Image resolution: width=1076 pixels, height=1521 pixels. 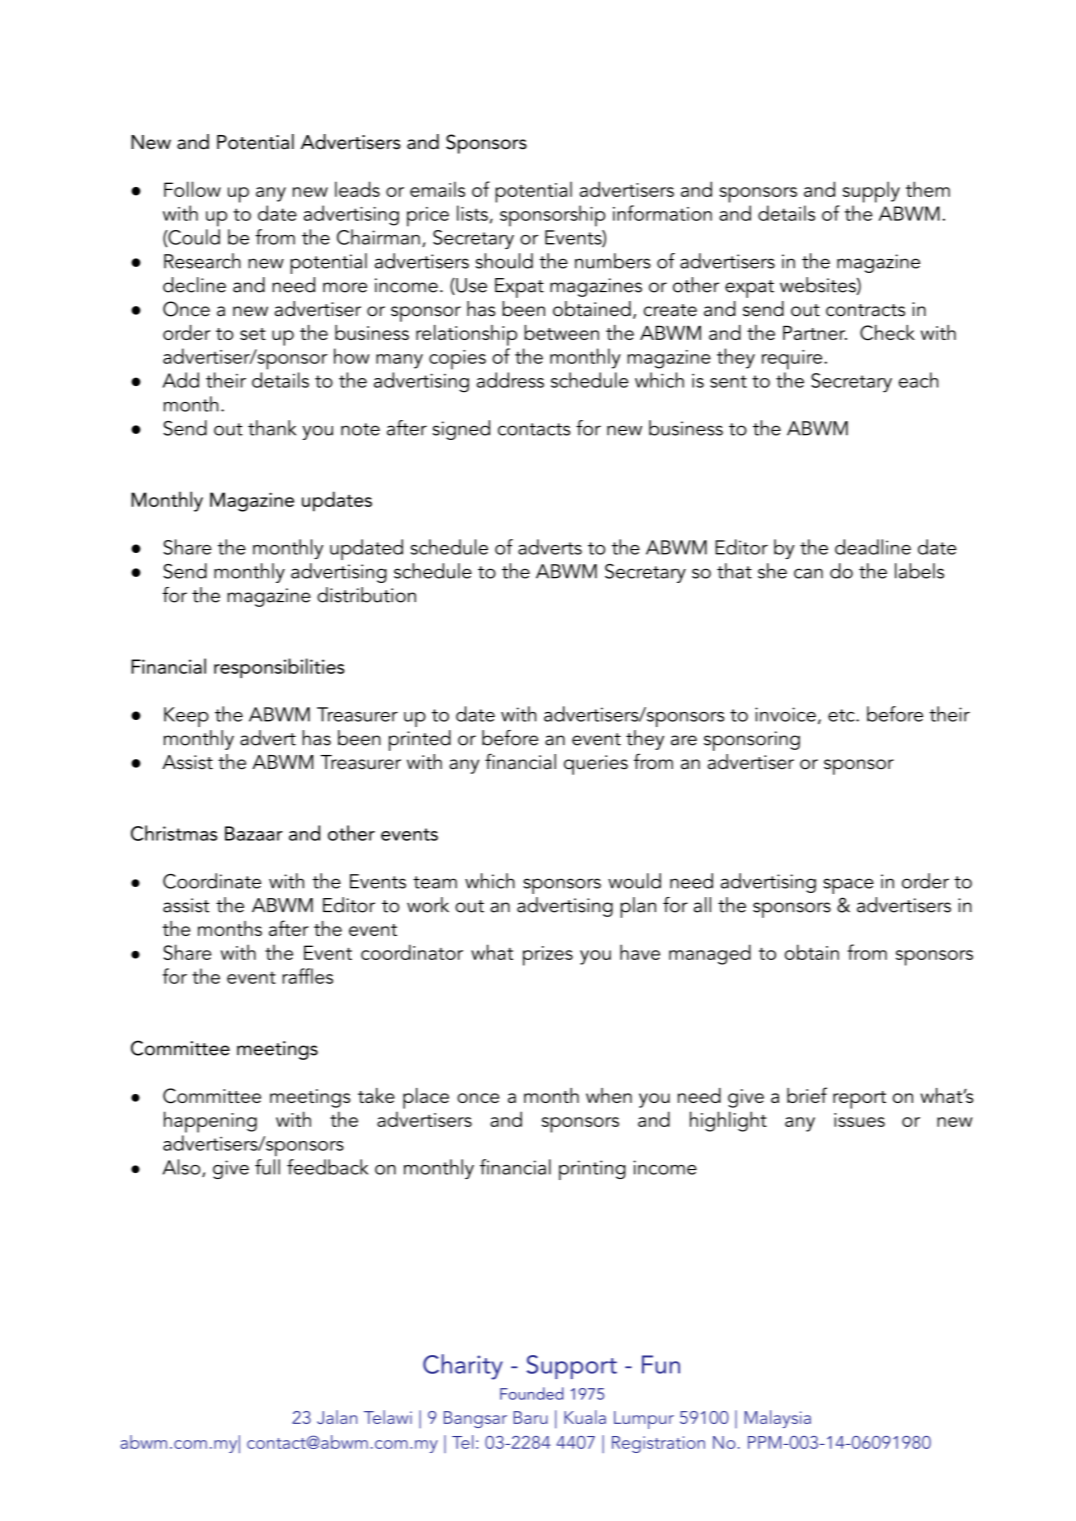 I want to click on queries, so click(x=596, y=765).
